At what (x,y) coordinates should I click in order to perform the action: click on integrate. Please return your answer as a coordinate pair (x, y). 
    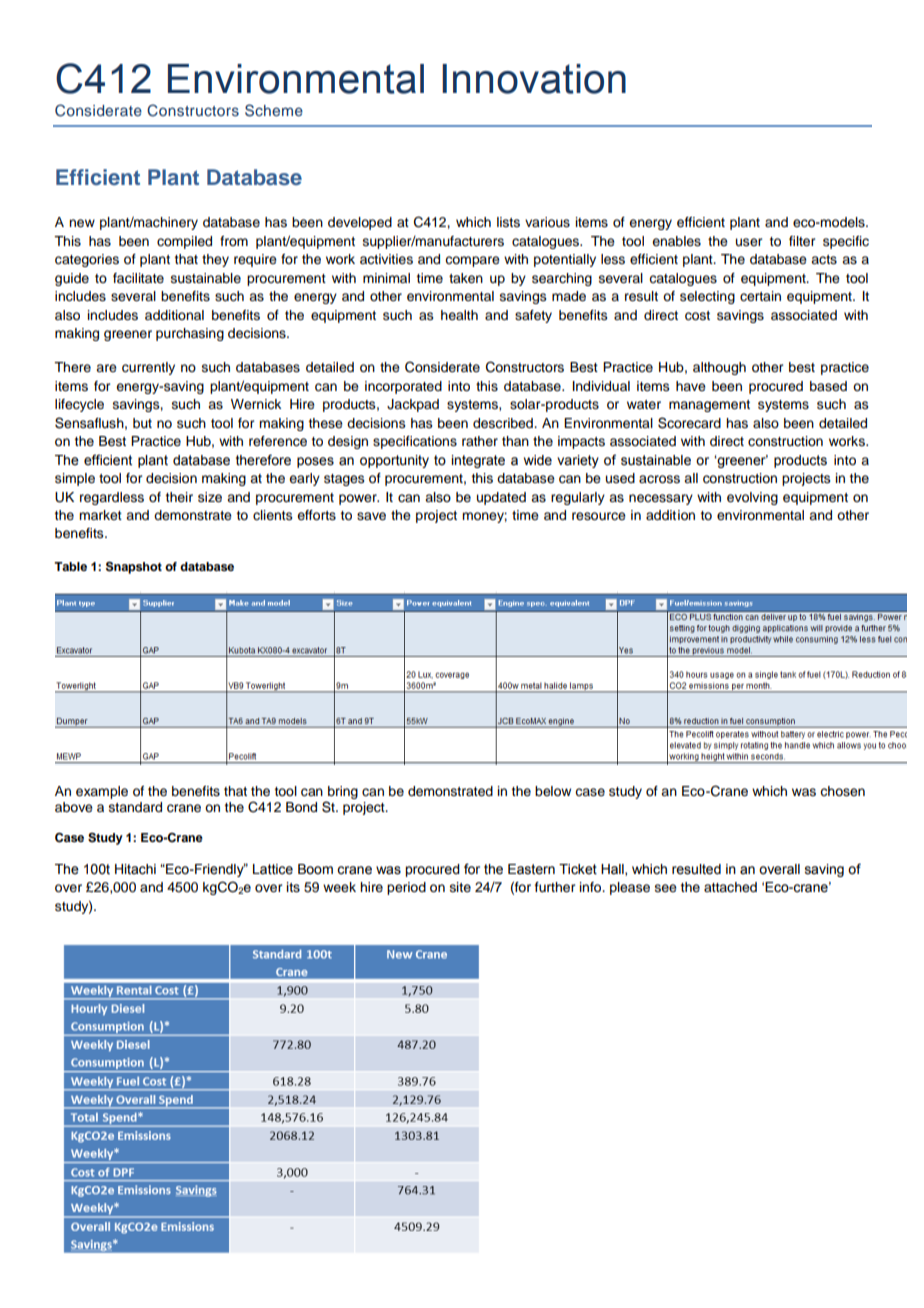
    Looking at the image, I should click on (478, 461).
